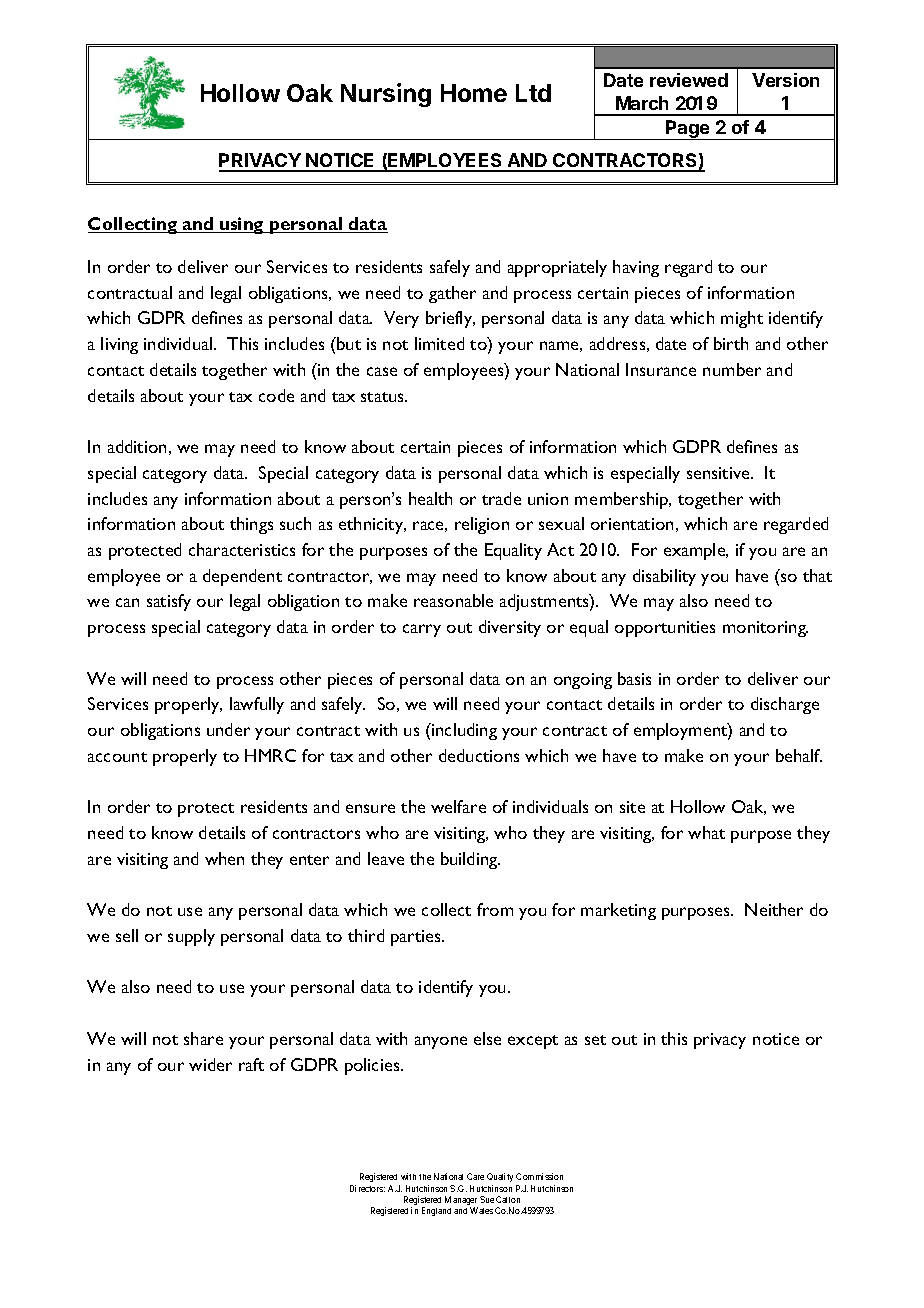  I want to click on Care, so click(475, 1176).
